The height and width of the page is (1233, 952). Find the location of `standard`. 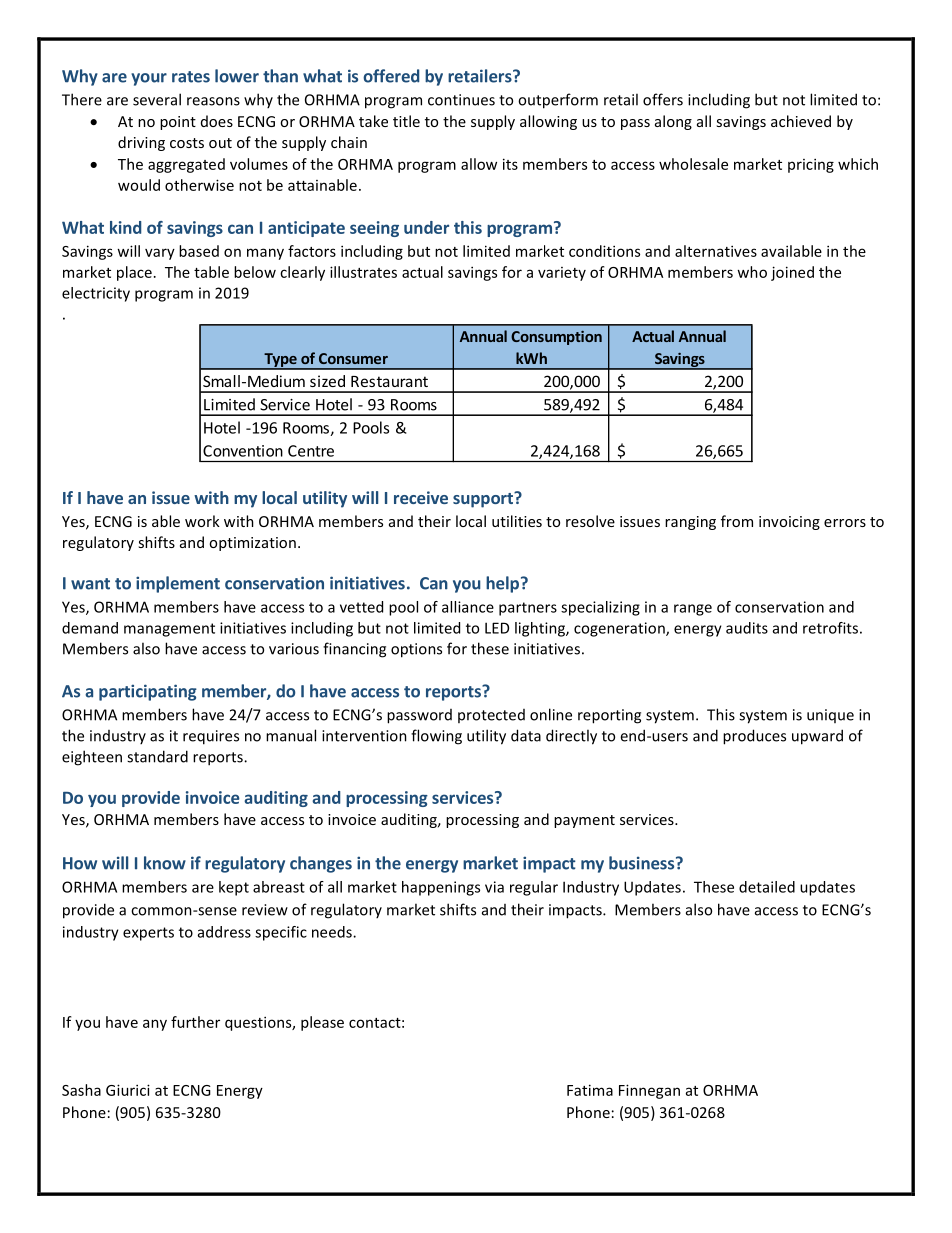

standard is located at coordinates (157, 756).
